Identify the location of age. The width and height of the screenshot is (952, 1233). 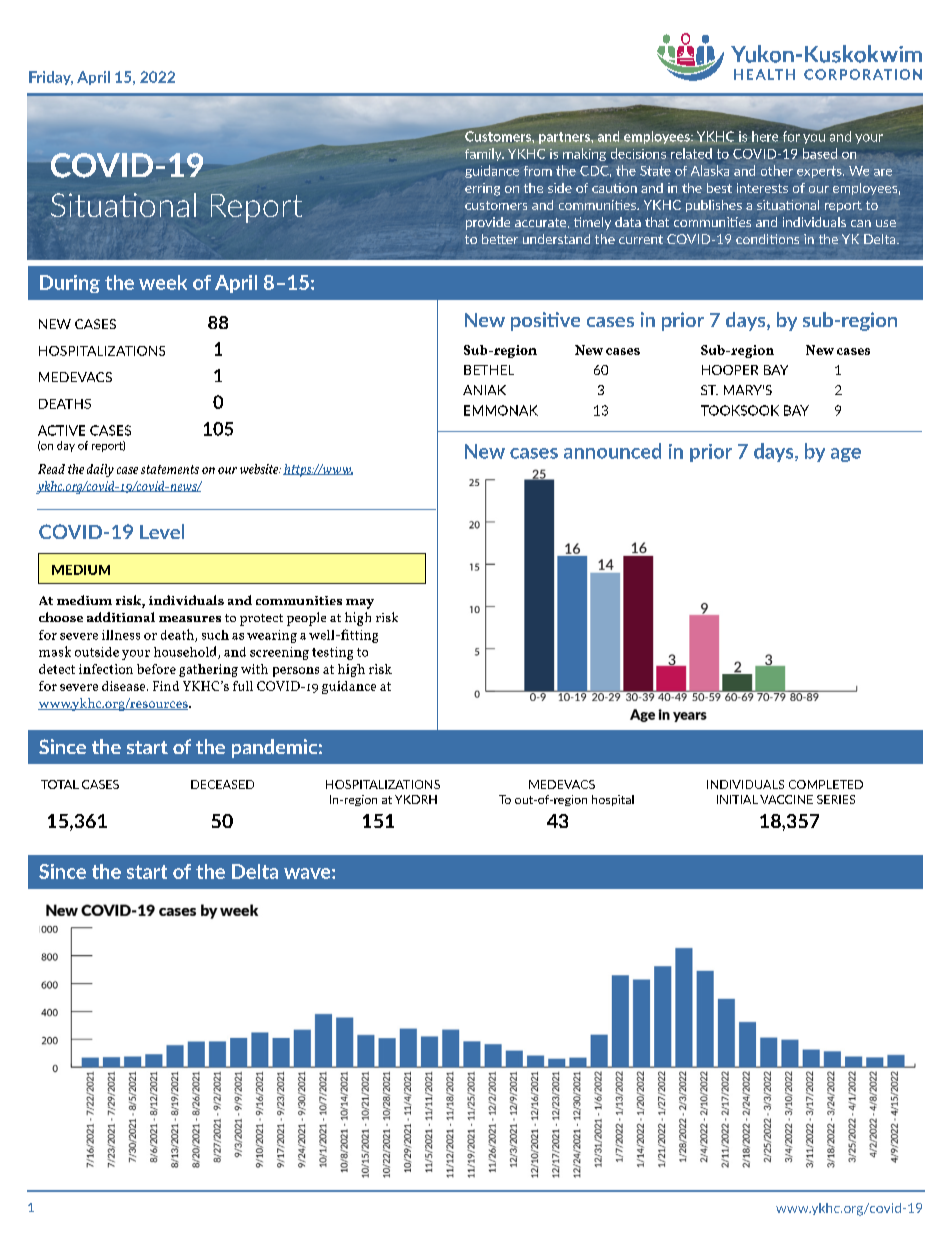
(846, 455).
